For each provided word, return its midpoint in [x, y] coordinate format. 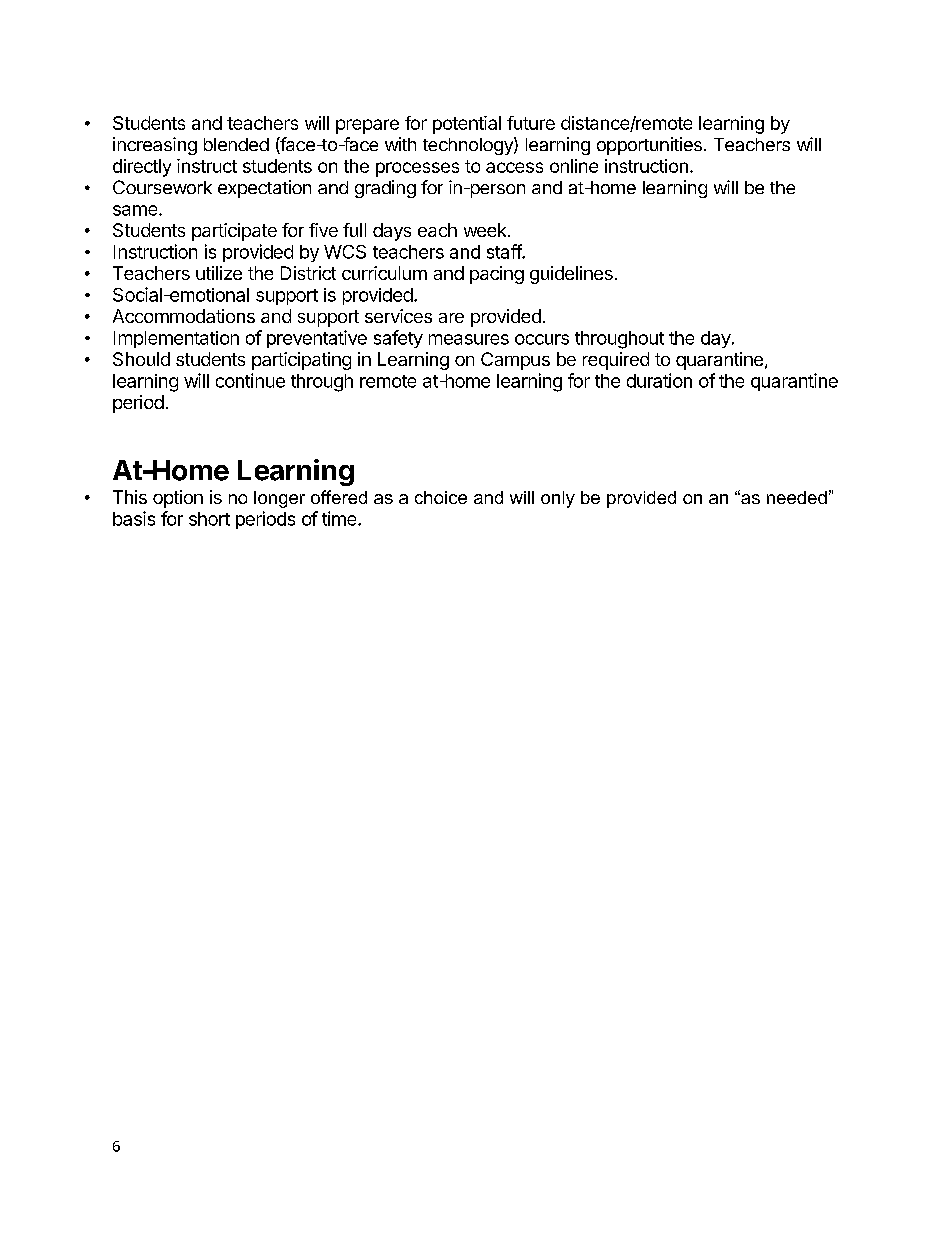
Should [141, 359]
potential [467, 125]
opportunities [649, 146]
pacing [497, 275]
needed [797, 497]
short [209, 519]
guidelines [571, 275]
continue [250, 380]
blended [236, 144]
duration [659, 380]
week [486, 230]
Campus [515, 361]
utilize [219, 273]
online [574, 166]
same [136, 210]
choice [441, 497]
